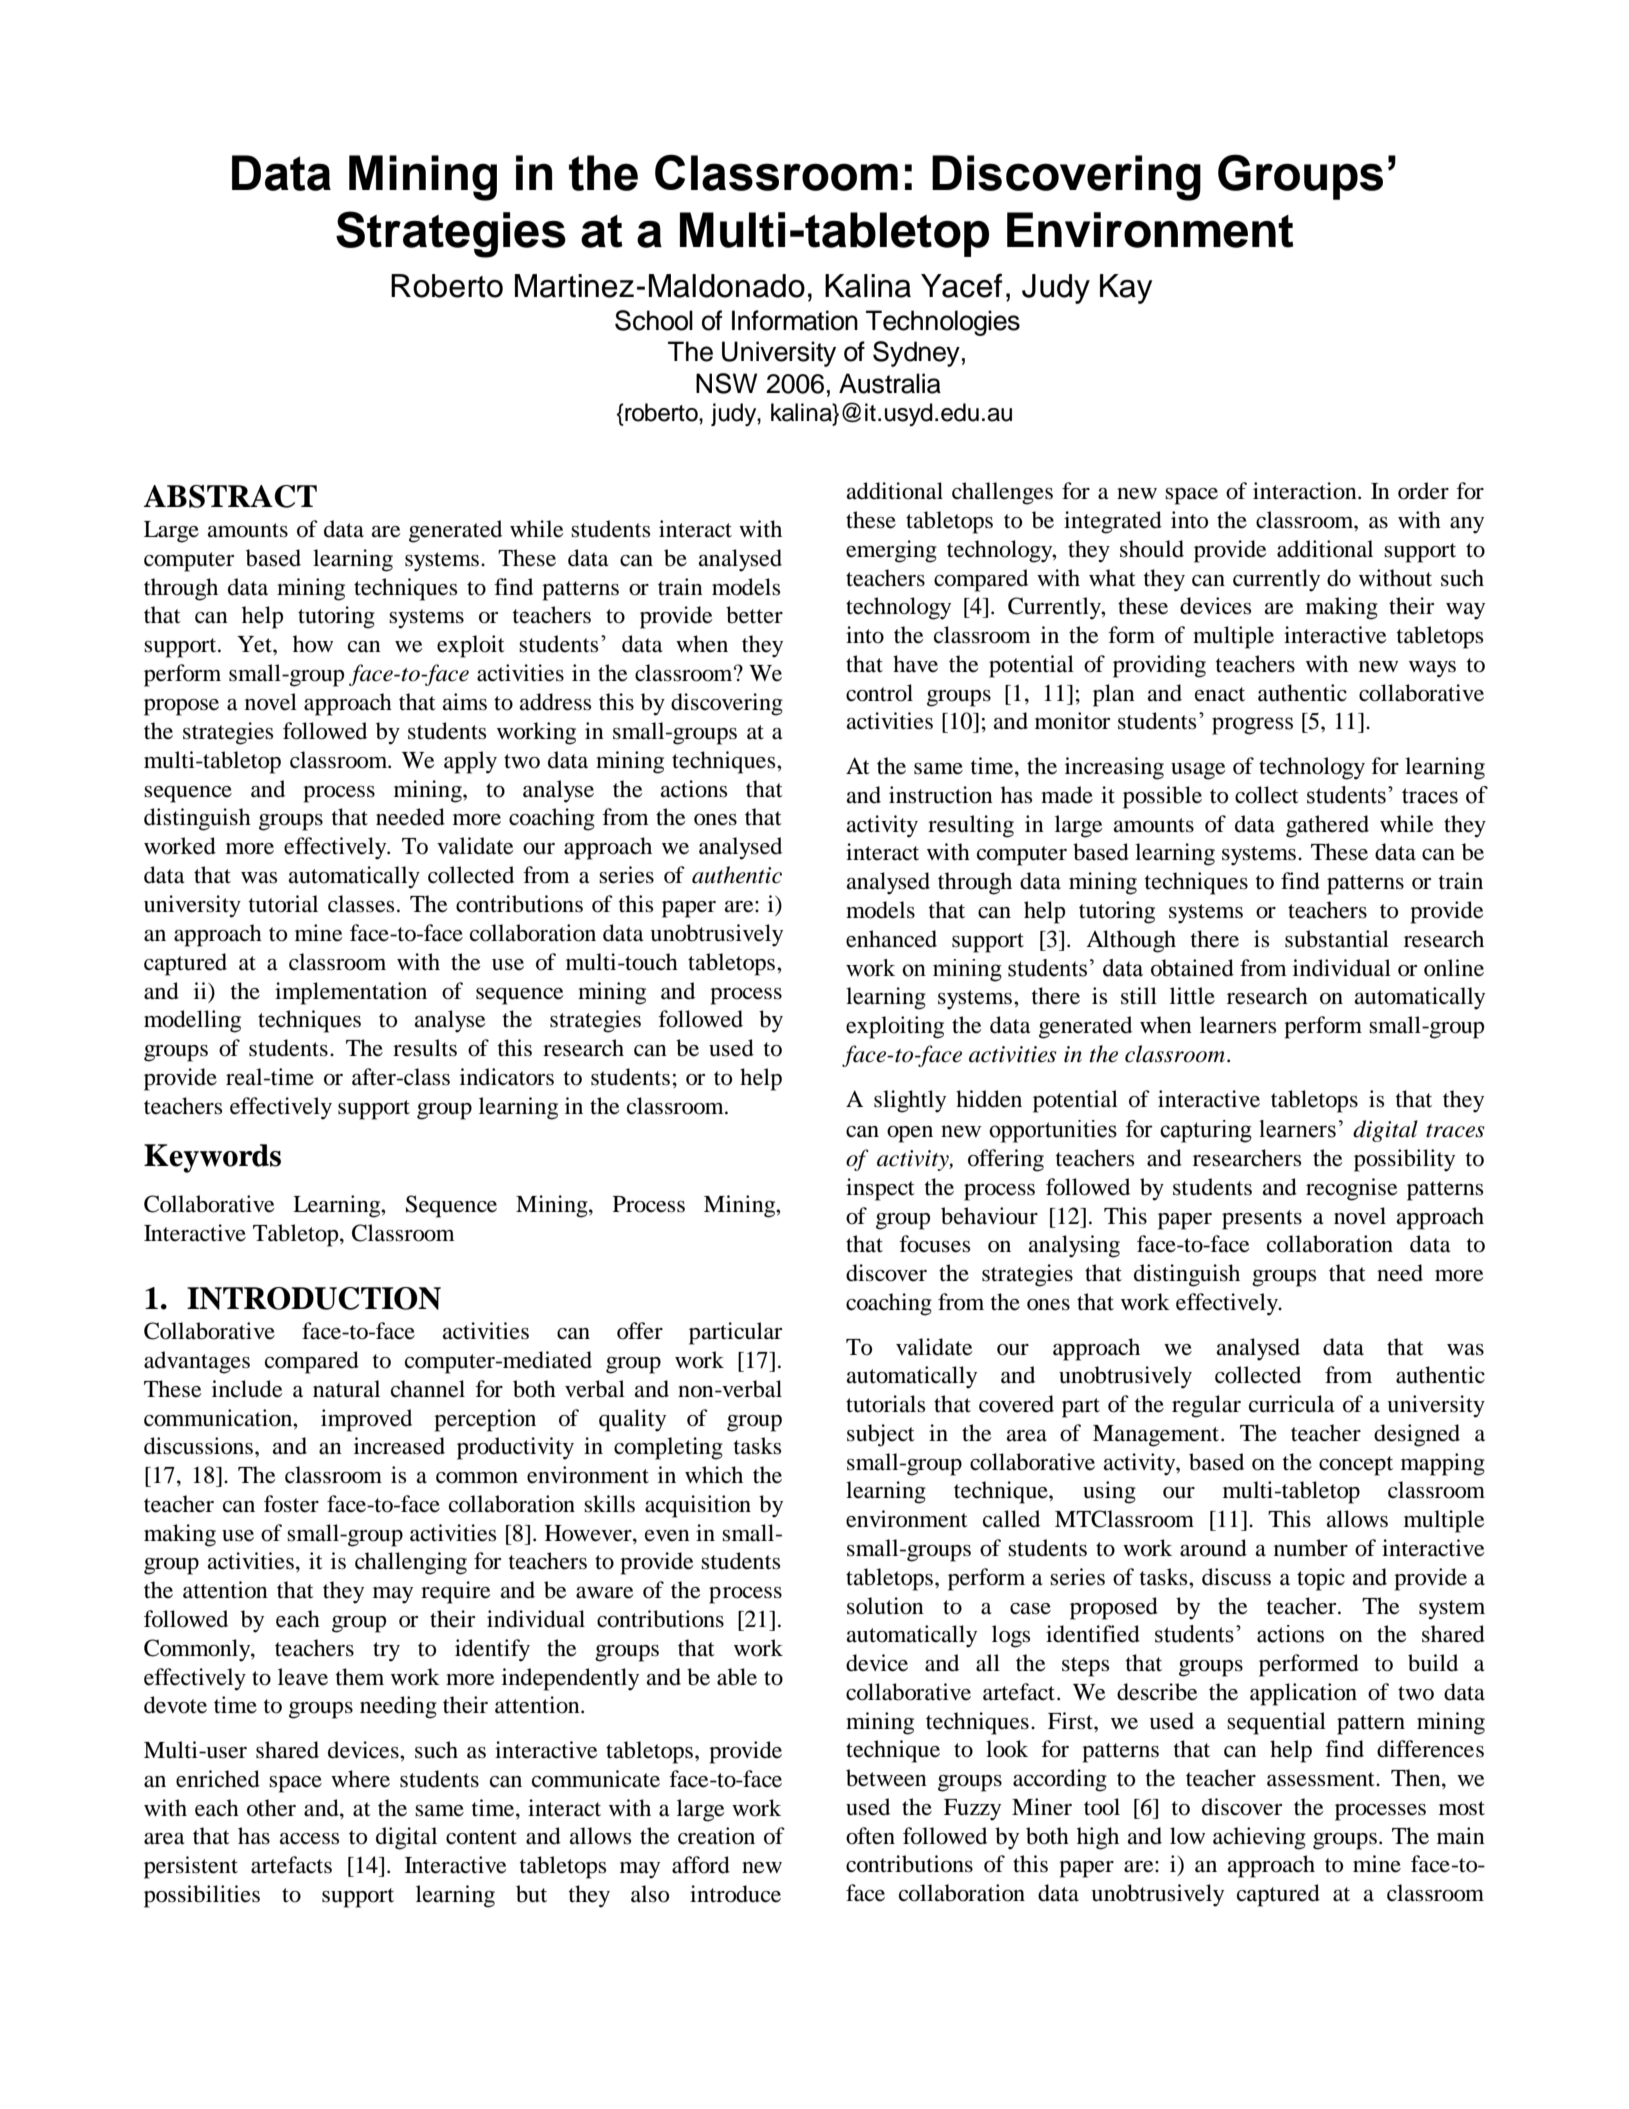 The height and width of the screenshot is (2109, 1629). I want to click on inspect, so click(880, 1189).
